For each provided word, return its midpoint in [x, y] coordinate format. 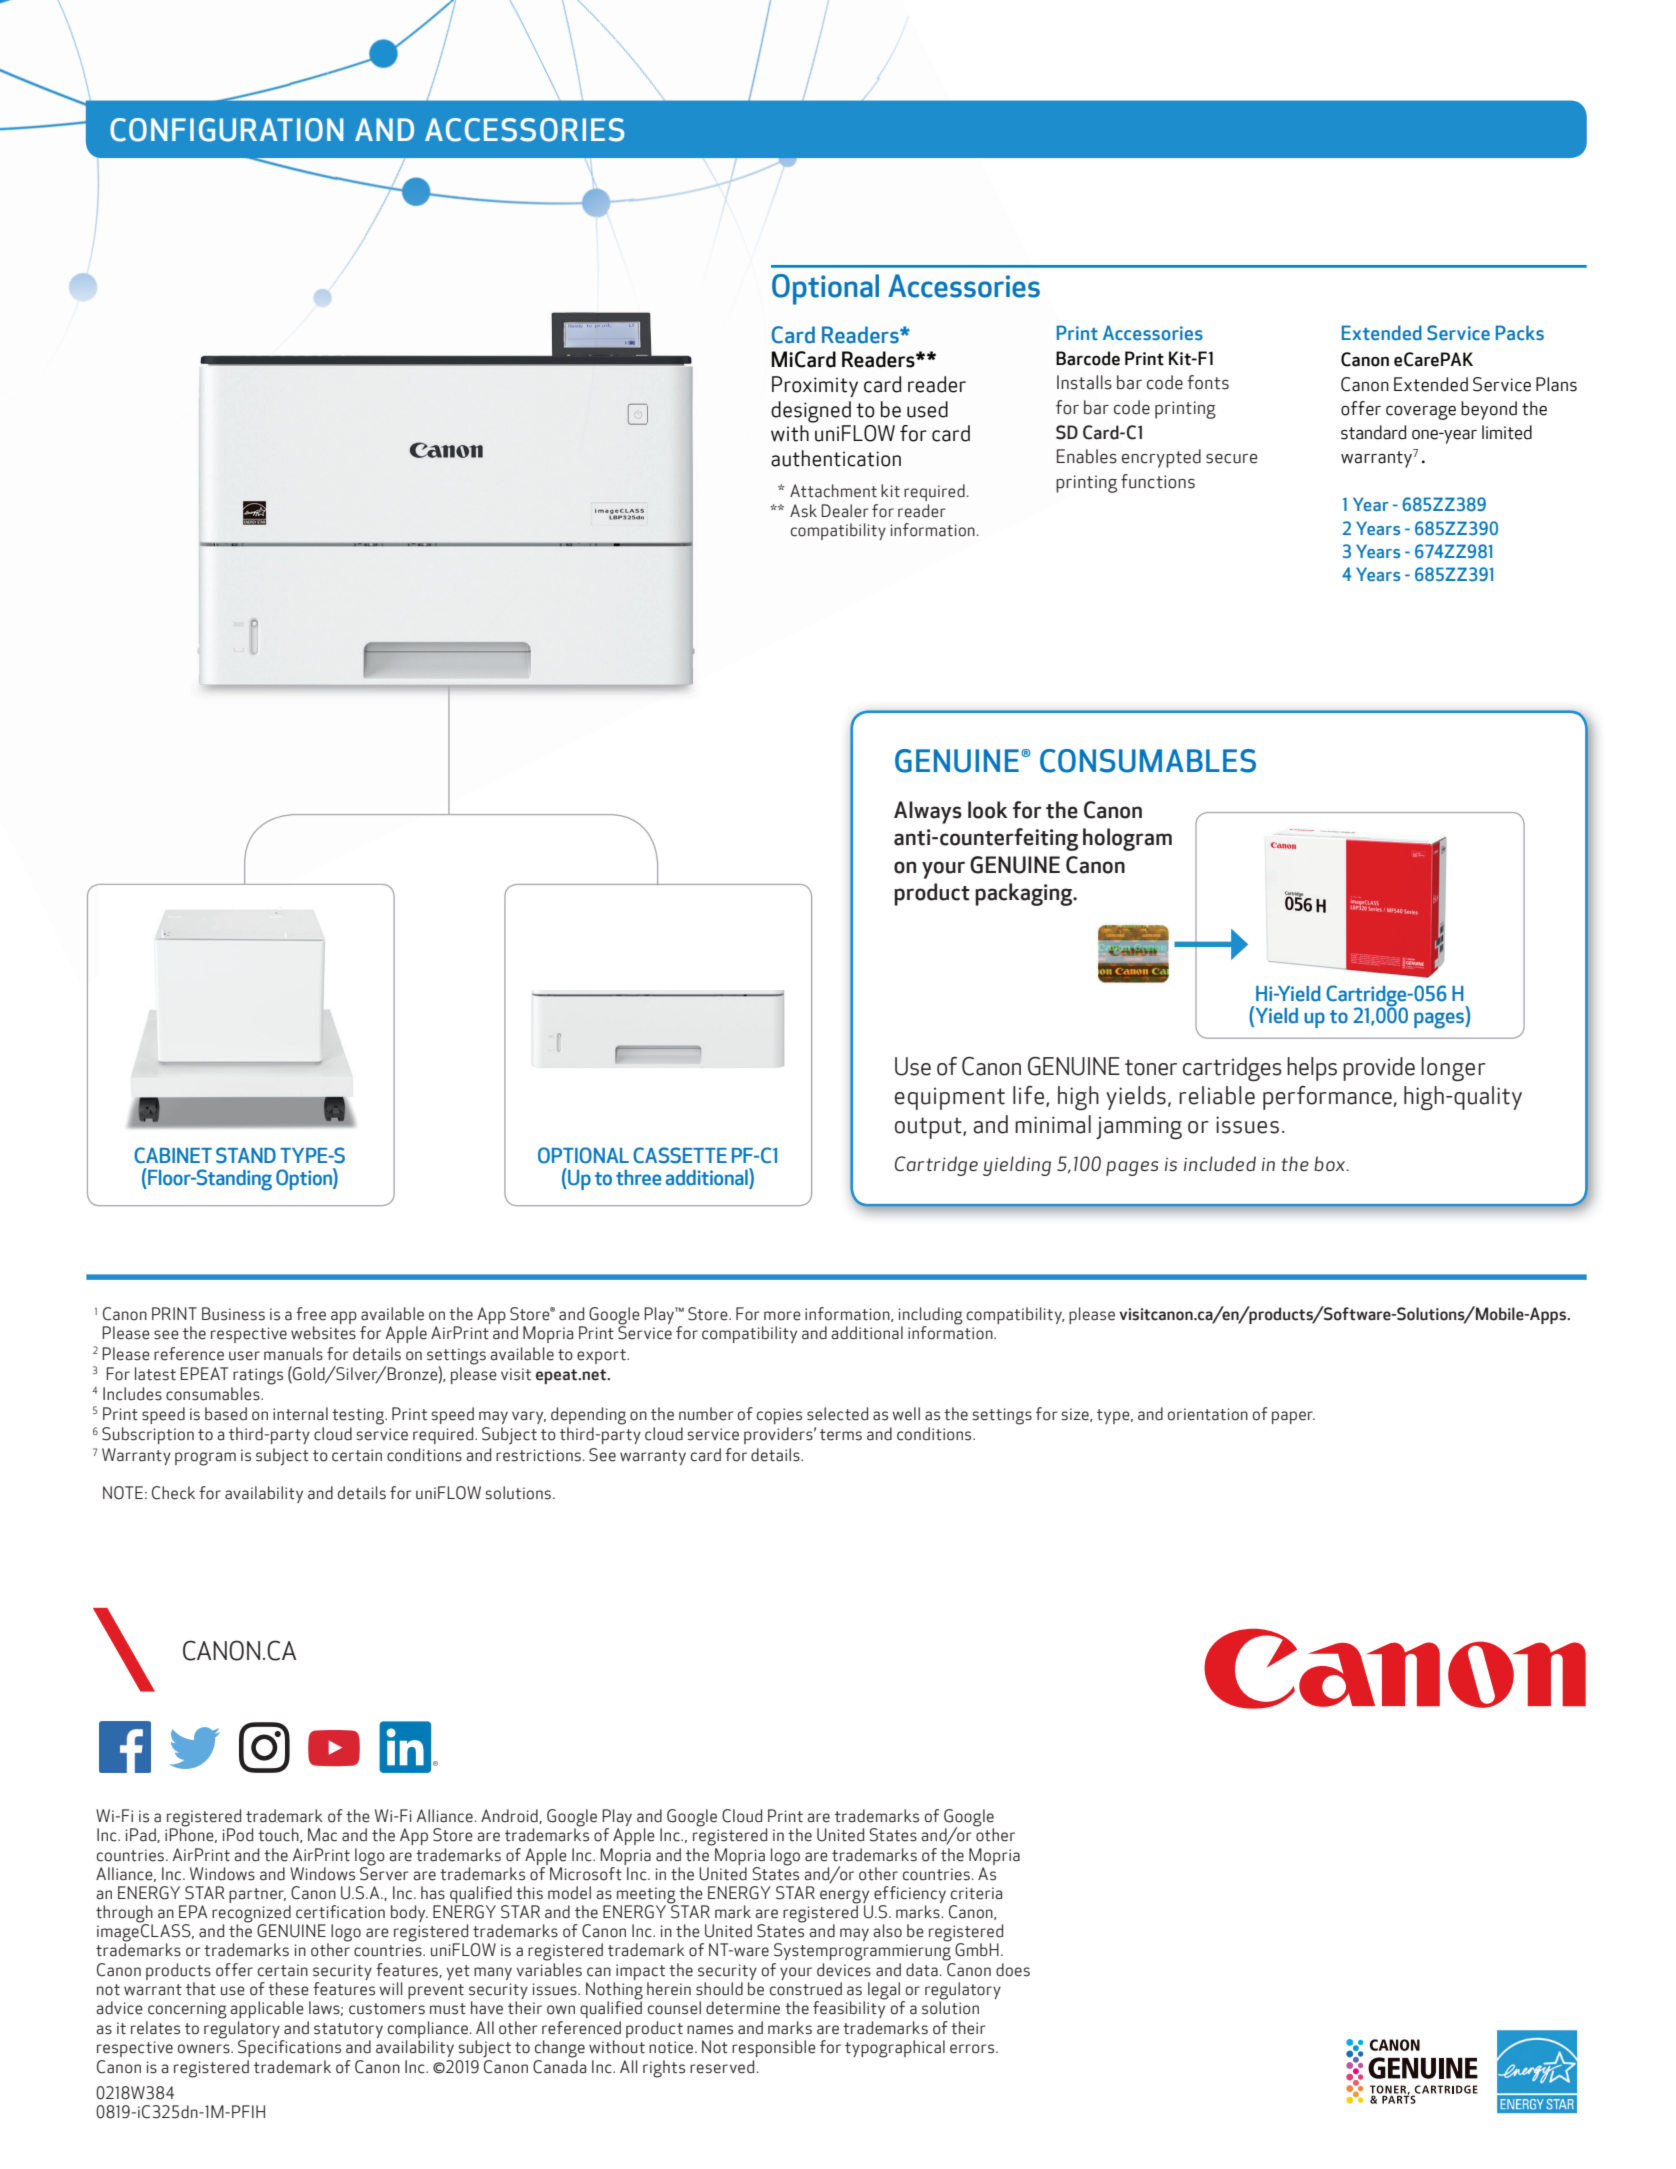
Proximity [815, 386]
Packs [1520, 332]
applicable [267, 2009]
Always [928, 812]
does [1013, 1970]
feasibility [849, 2008]
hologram [1127, 839]
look [988, 810]
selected [837, 1414]
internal [300, 1414]
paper [1293, 1417]
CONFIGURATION [226, 130]
